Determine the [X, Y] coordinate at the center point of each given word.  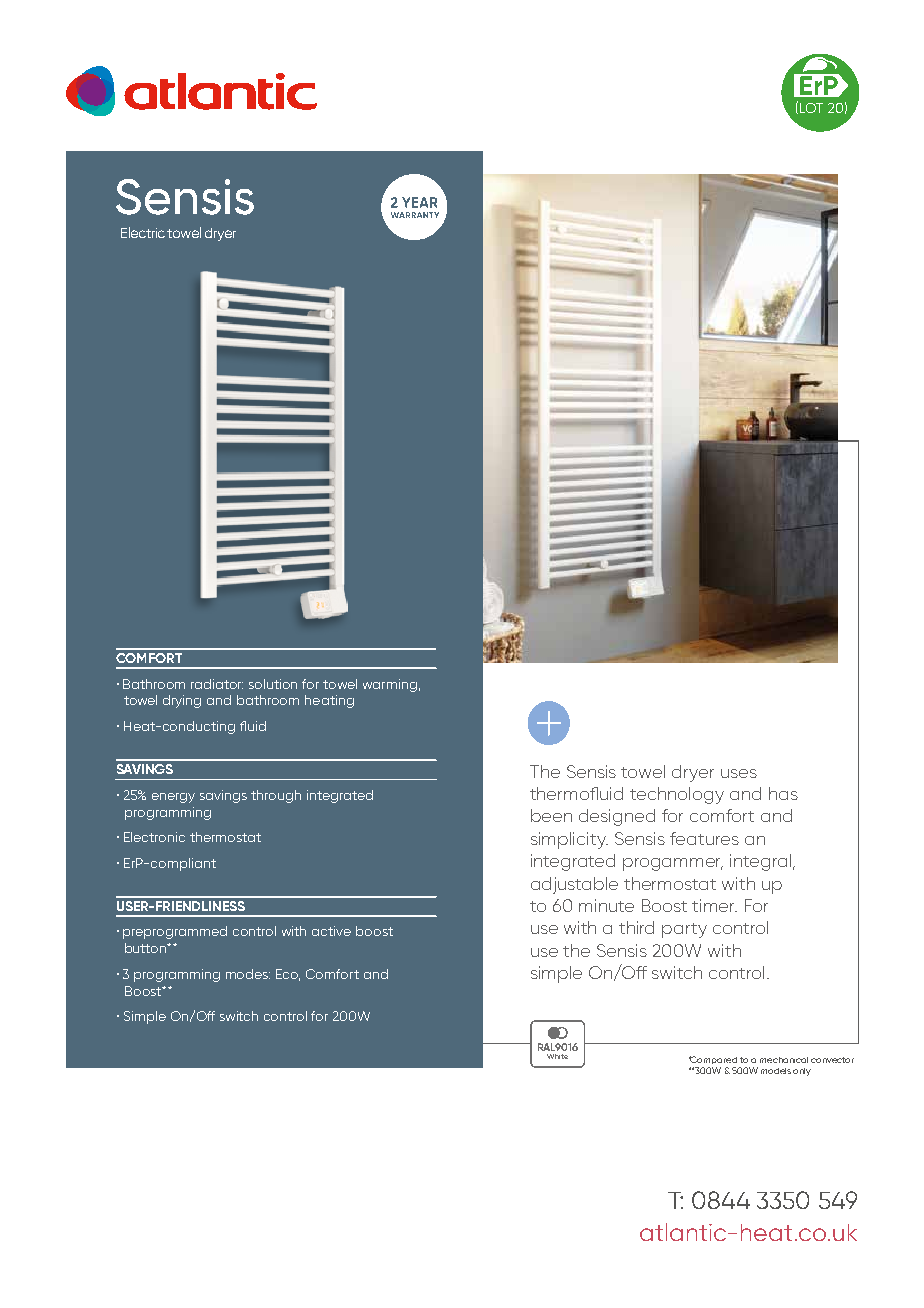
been [551, 815]
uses [739, 773]
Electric [143, 232]
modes [248, 974]
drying [182, 701]
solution [273, 684]
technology [677, 795]
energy [173, 798]
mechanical [784, 1060]
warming [390, 685]
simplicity [569, 840]
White [557, 1056]
